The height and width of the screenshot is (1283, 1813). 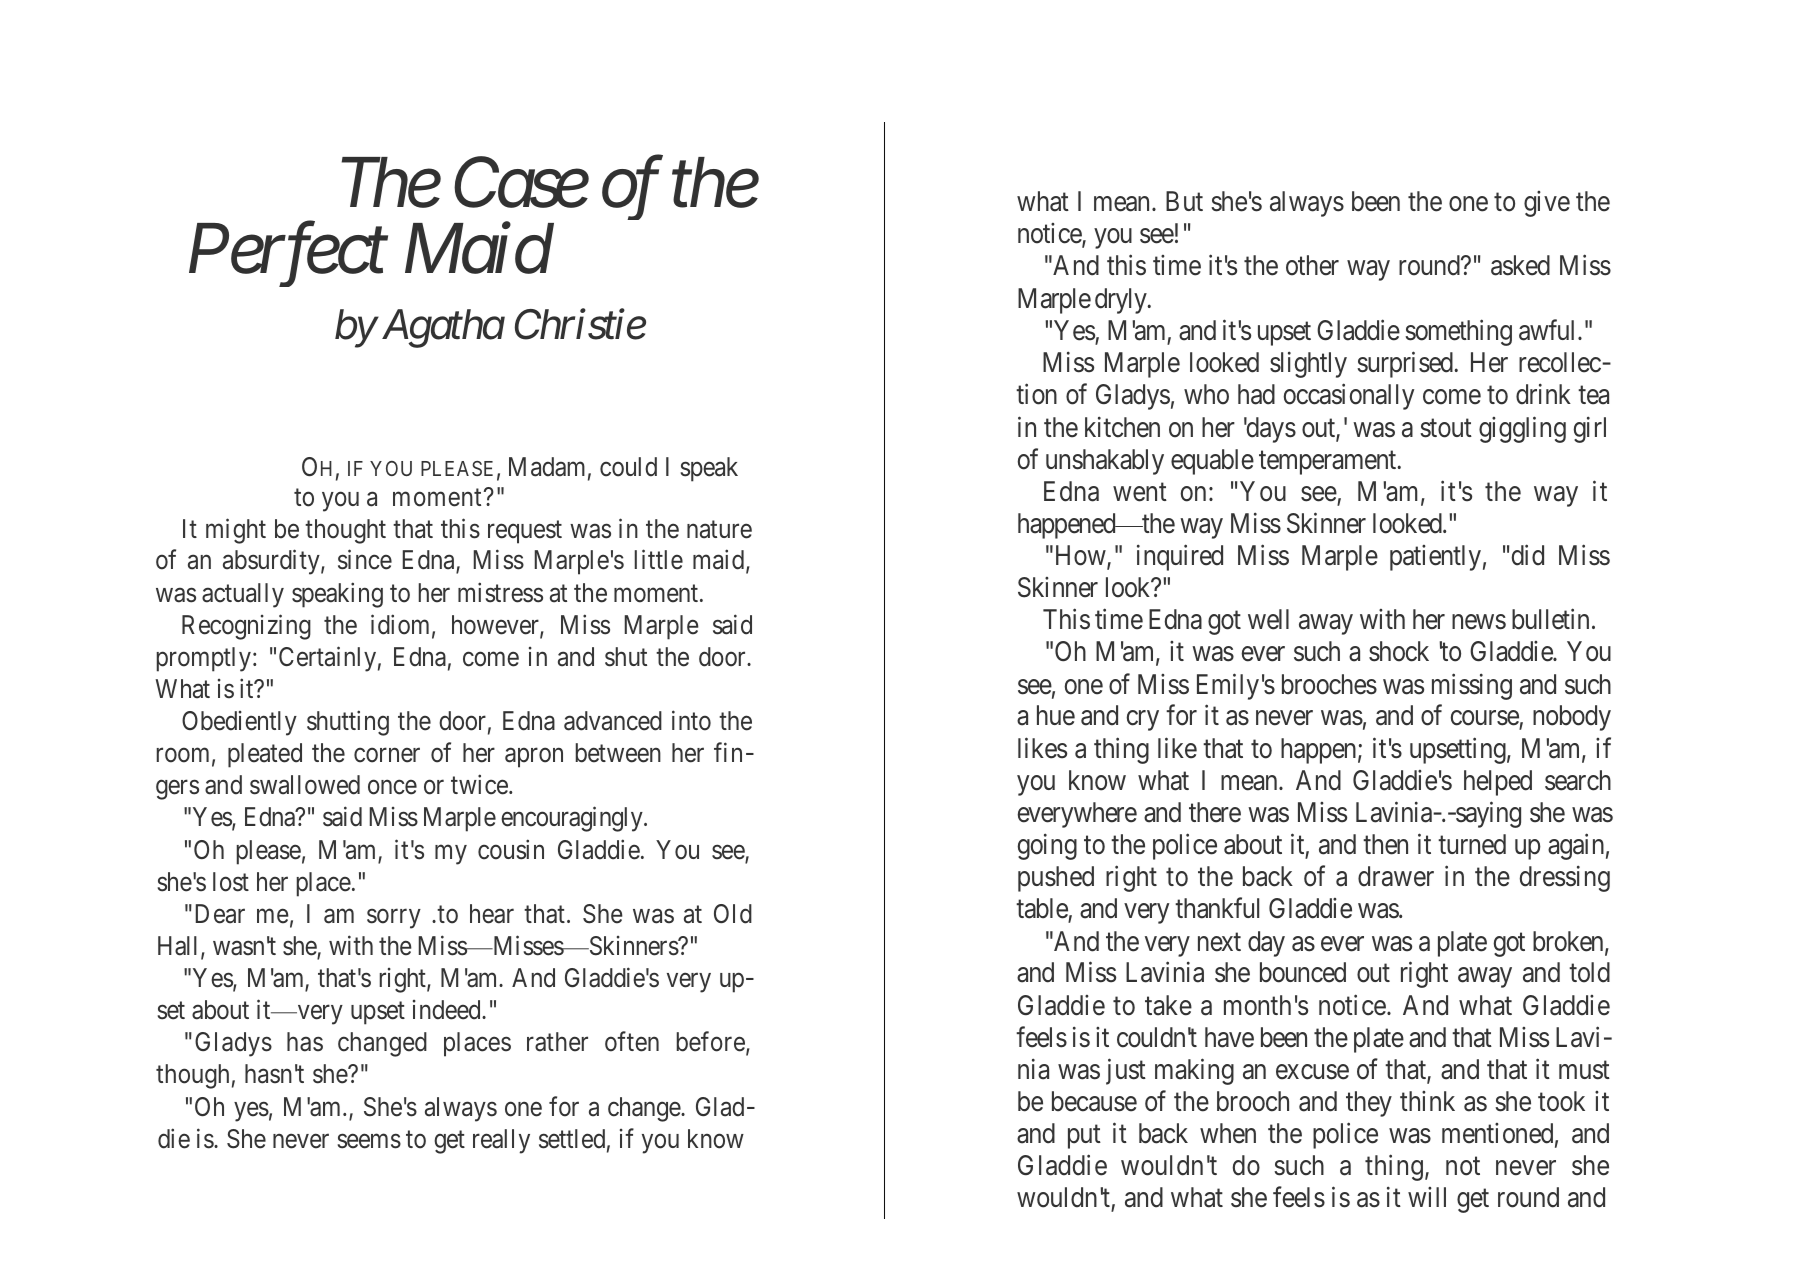 I want to click on course, so click(x=1485, y=720).
